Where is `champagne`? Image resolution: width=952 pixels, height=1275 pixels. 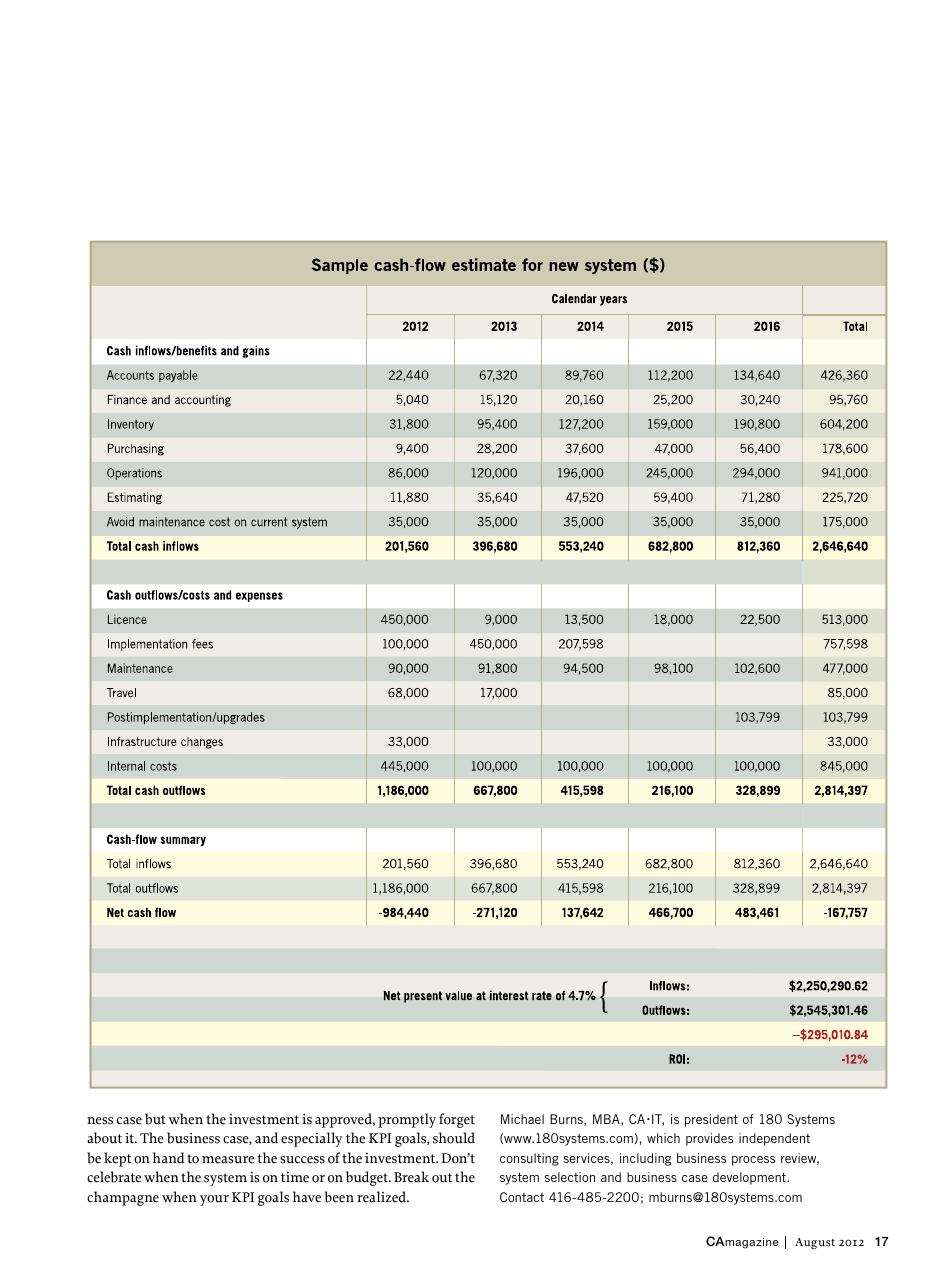
champagne is located at coordinates (123, 1198).
